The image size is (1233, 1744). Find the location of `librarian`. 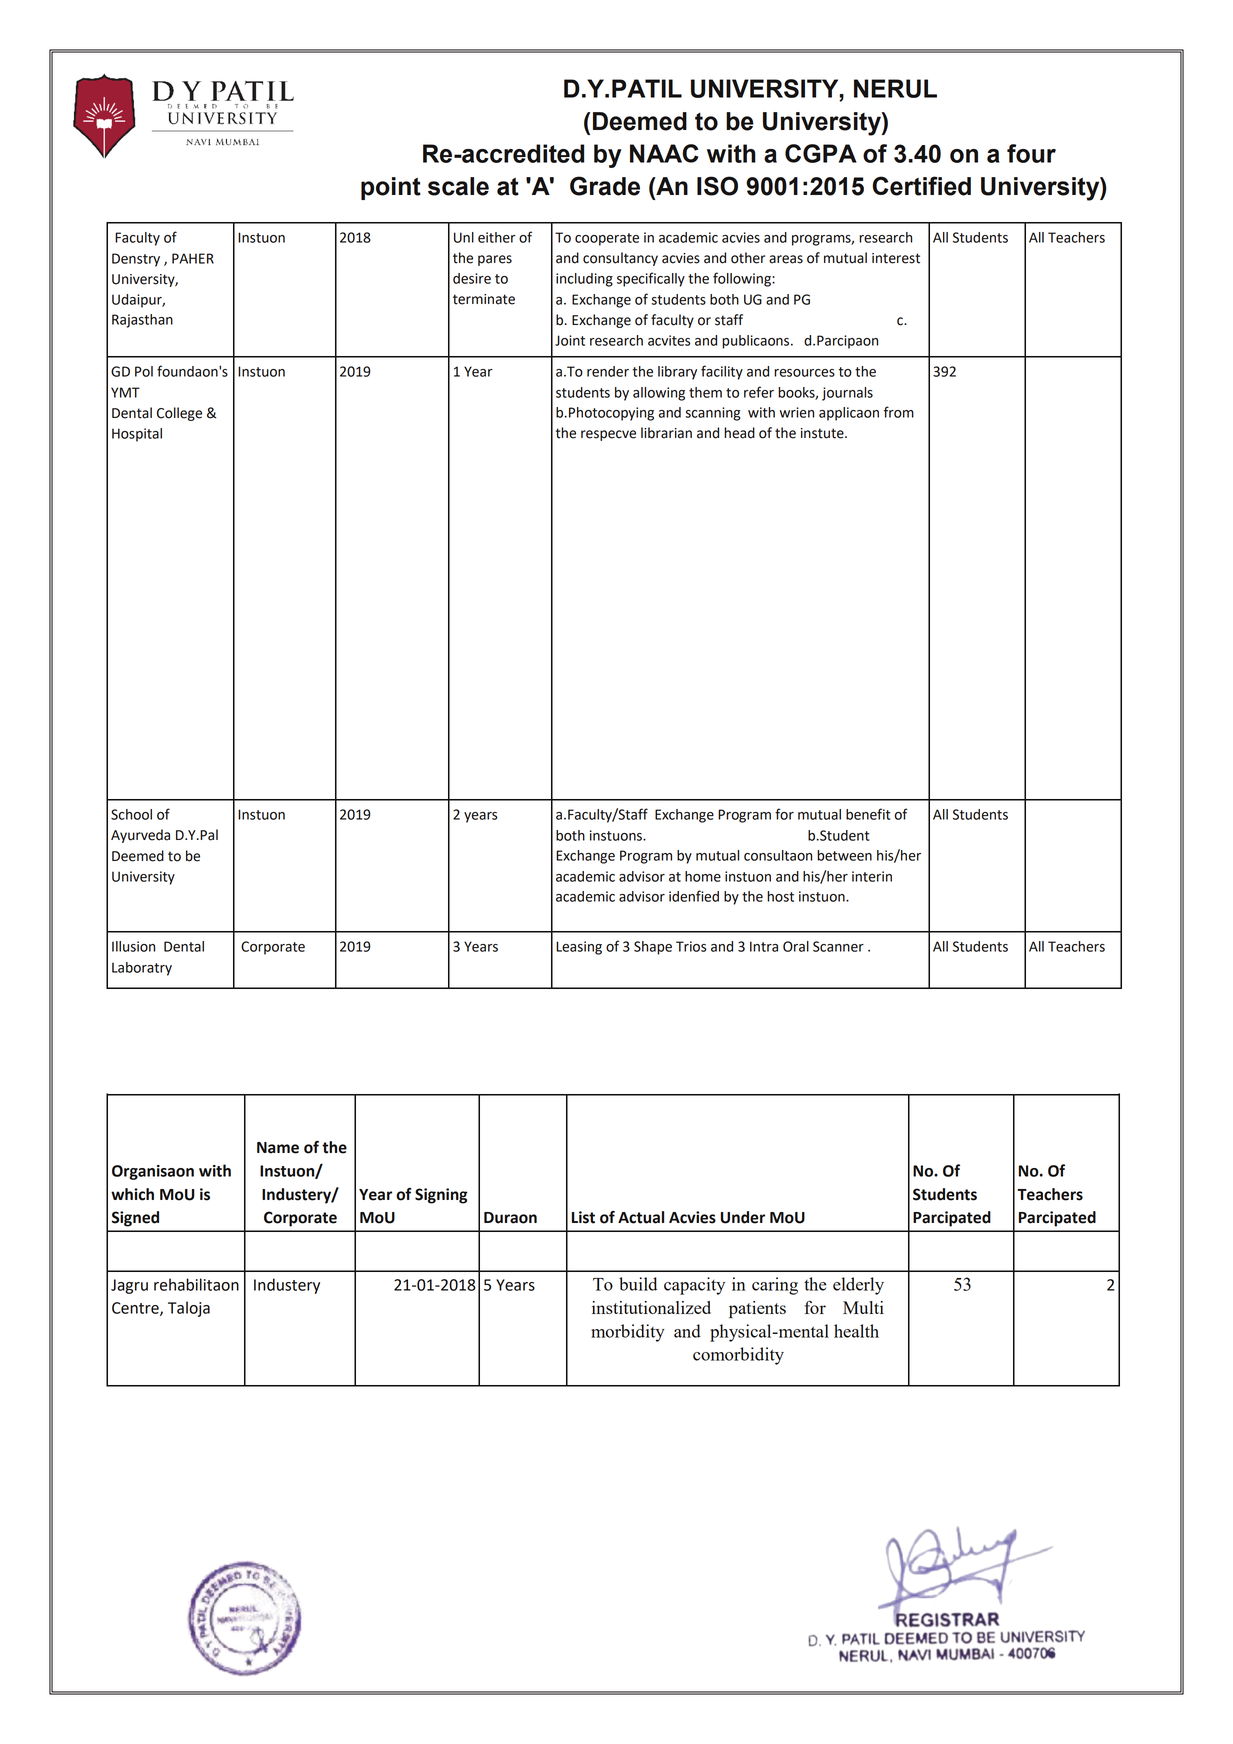

librarian is located at coordinates (666, 433).
